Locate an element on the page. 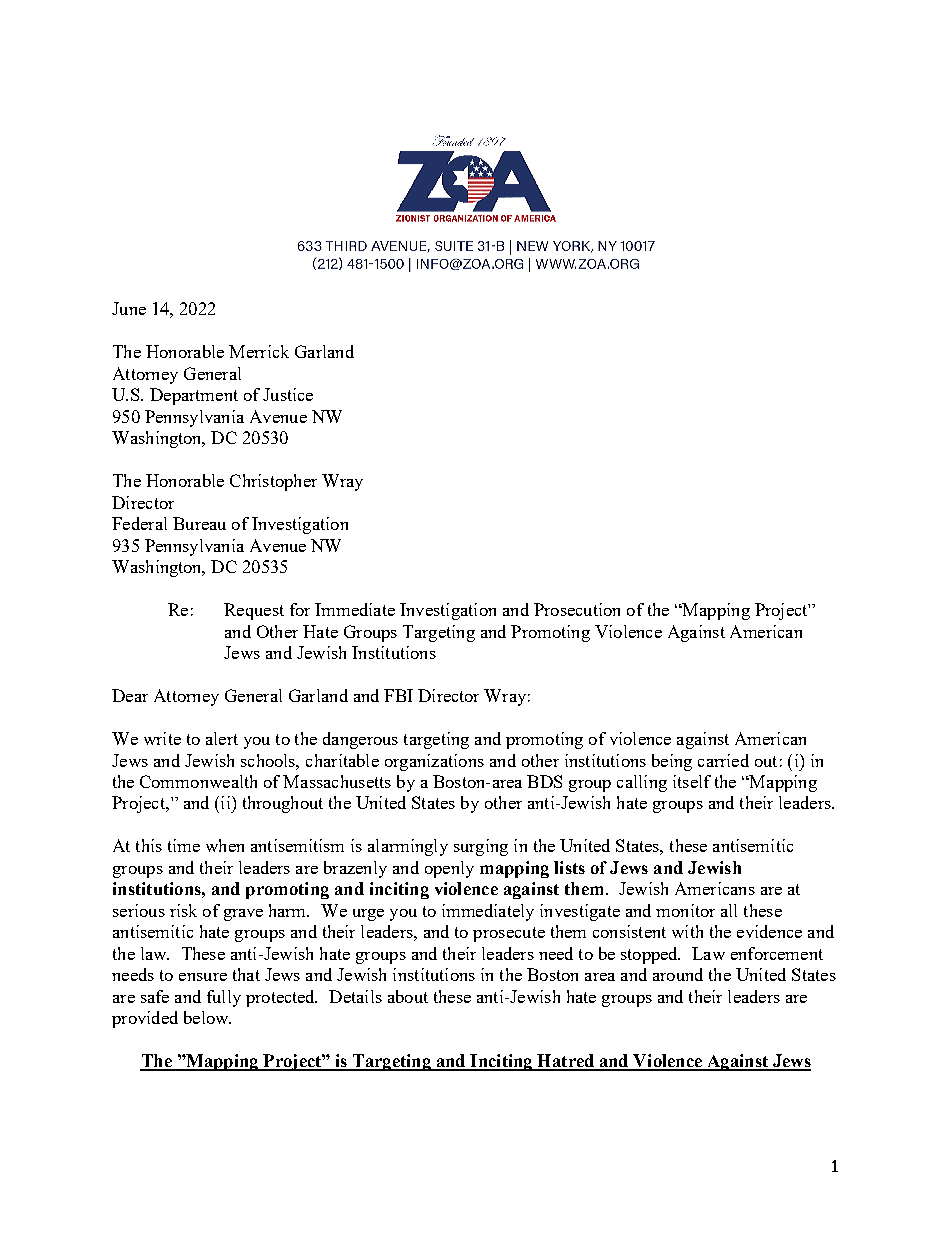 The height and width of the page is (1233, 952). Bureau is located at coordinates (199, 523).
